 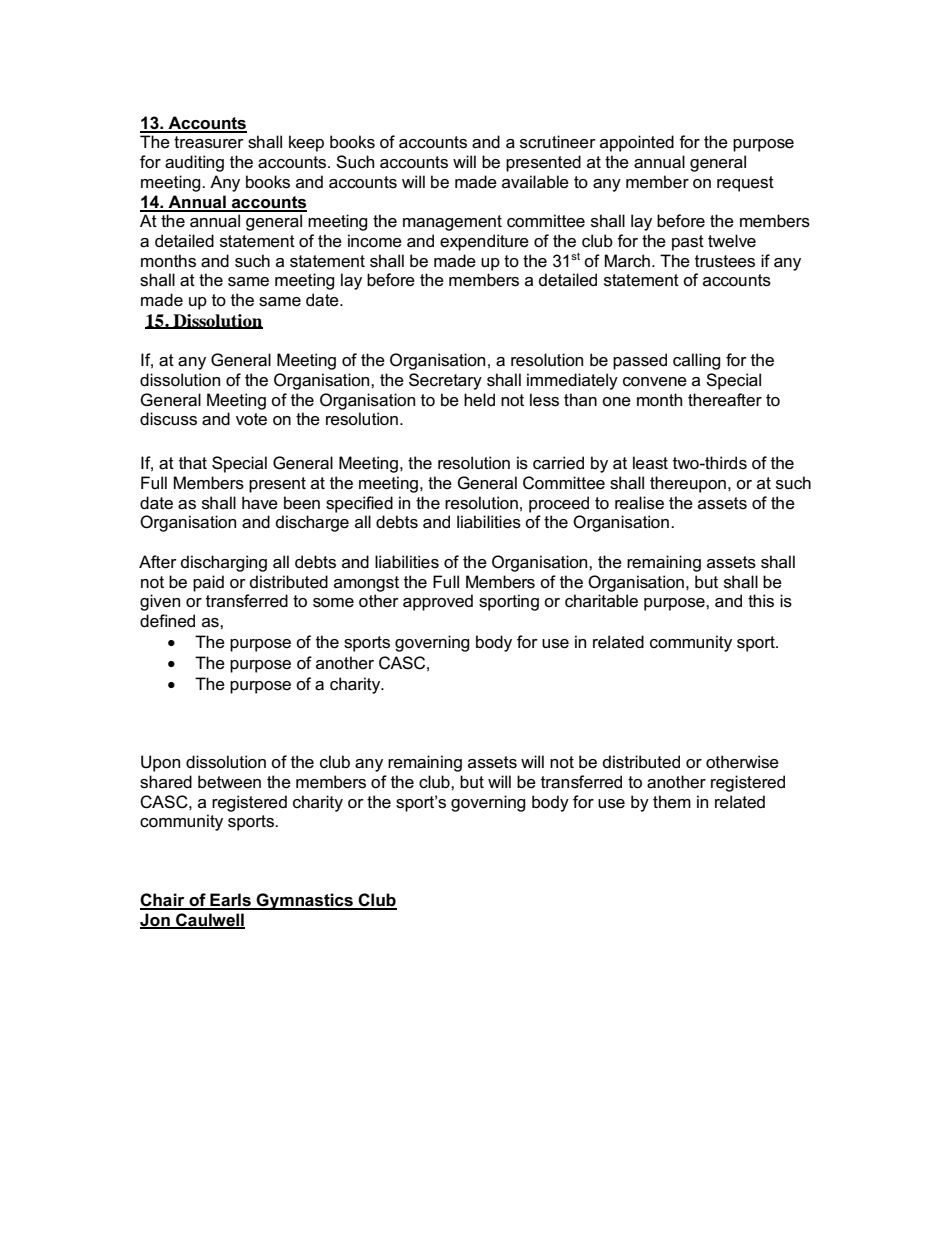 What do you see at coordinates (639, 503) in the screenshot?
I see `realise` at bounding box center [639, 503].
